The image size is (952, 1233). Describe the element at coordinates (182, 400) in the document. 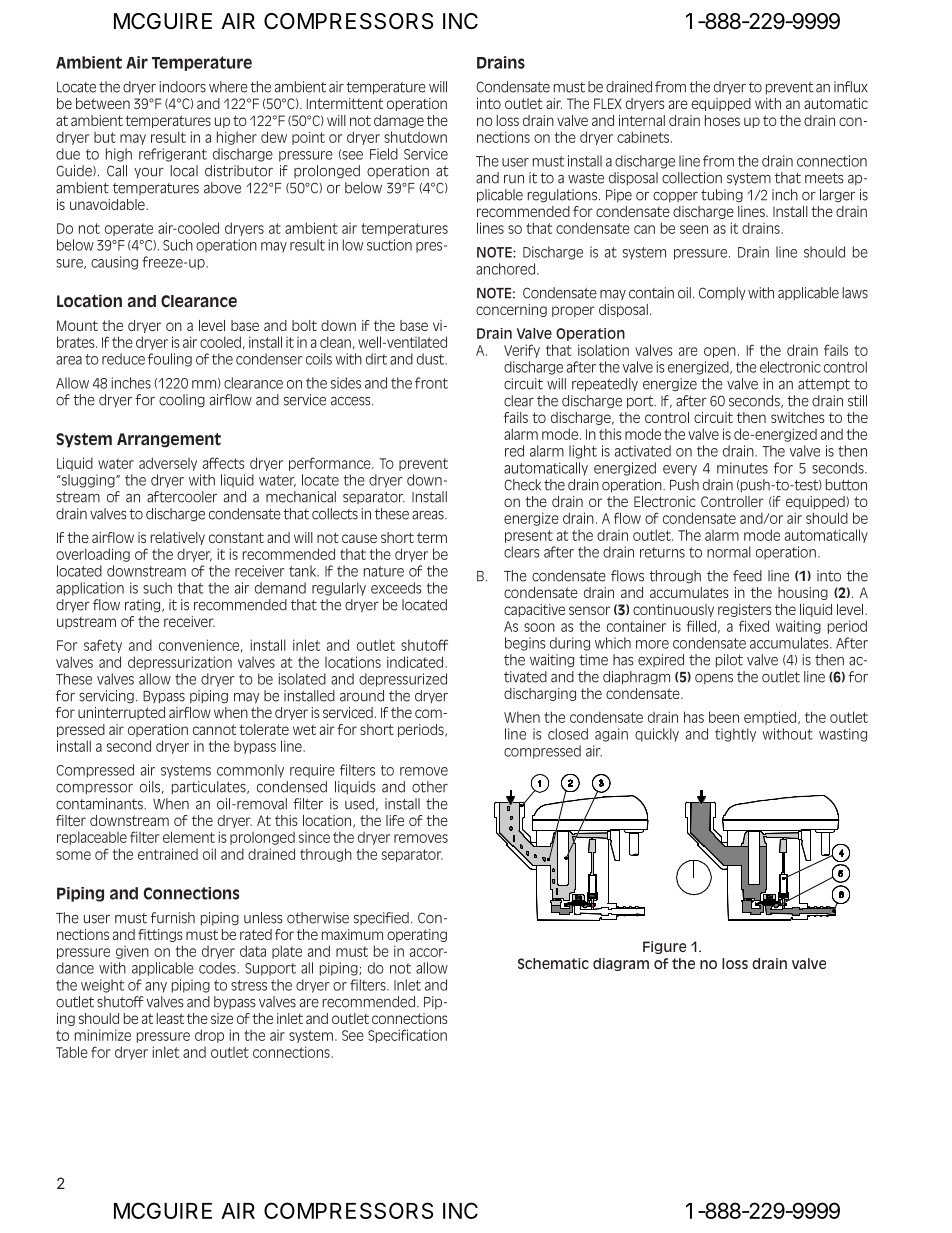

I see `cooling` at that location.
